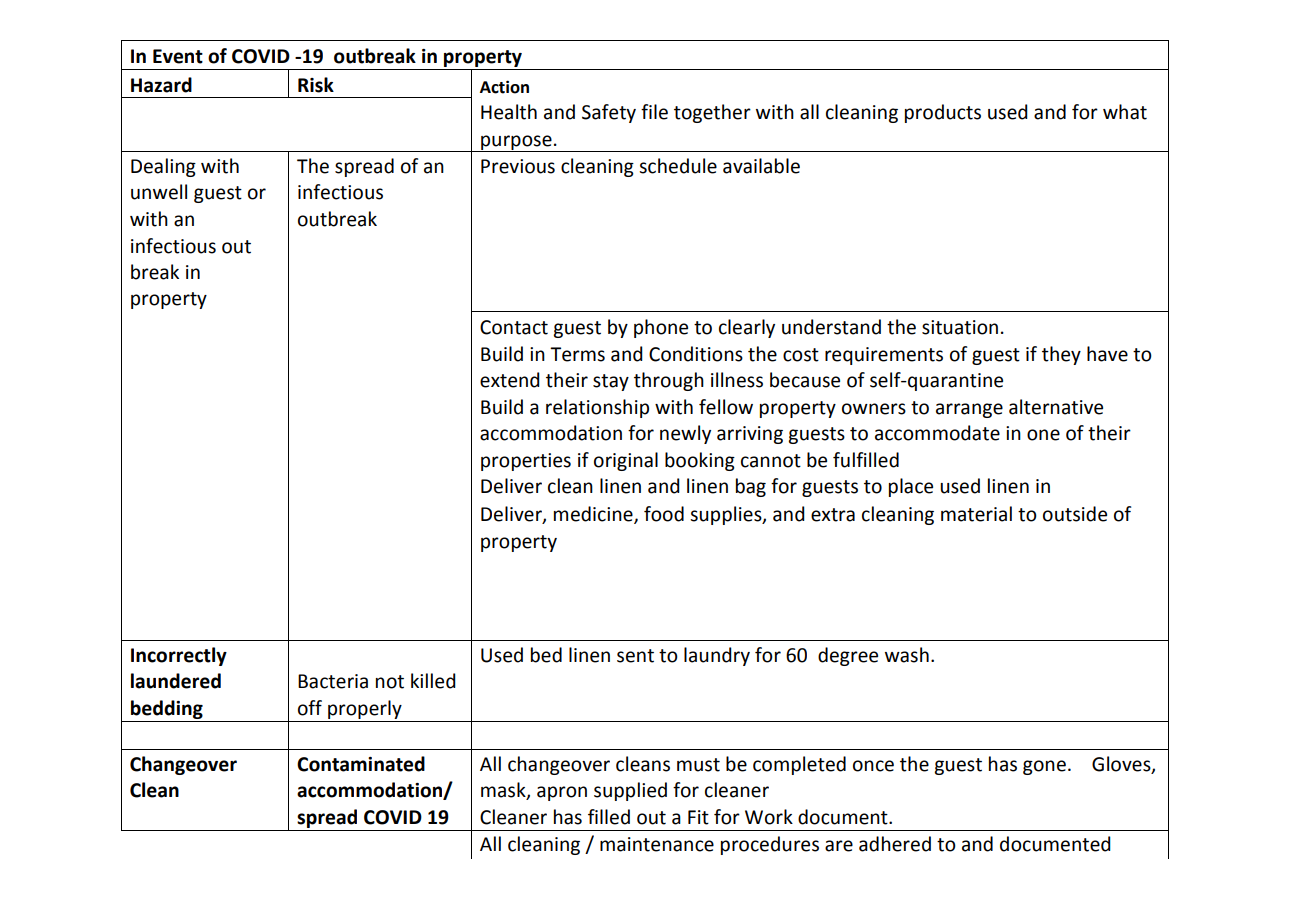 Image resolution: width=1308 pixels, height=924 pixels. Describe the element at coordinates (657, 844) in the screenshot. I see `maintenance` at that location.
